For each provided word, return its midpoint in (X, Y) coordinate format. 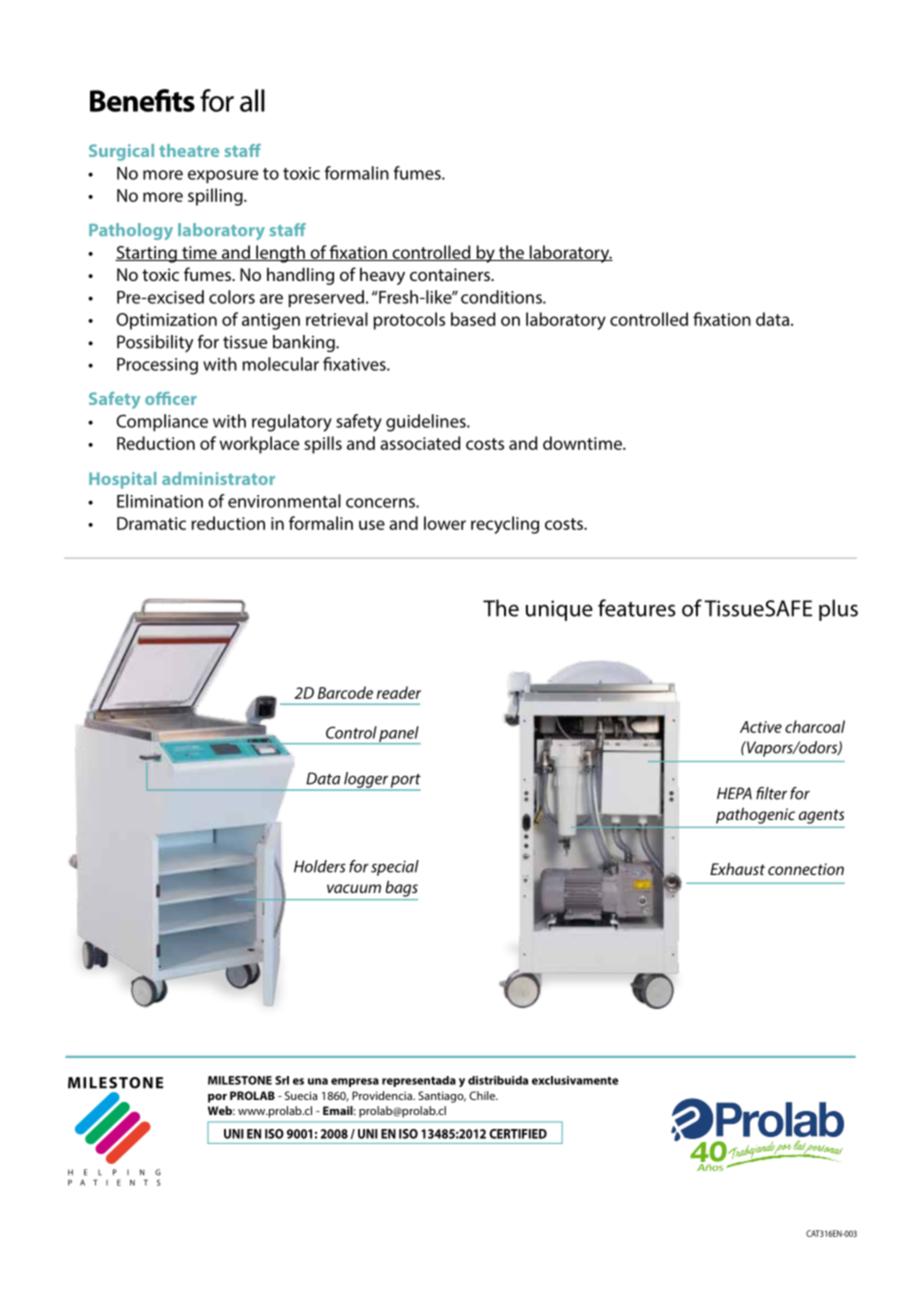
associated (420, 443)
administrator (218, 478)
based (473, 319)
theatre (189, 150)
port (405, 782)
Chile (483, 1095)
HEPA (734, 793)
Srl (282, 1080)
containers (451, 274)
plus (838, 610)
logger (366, 781)
